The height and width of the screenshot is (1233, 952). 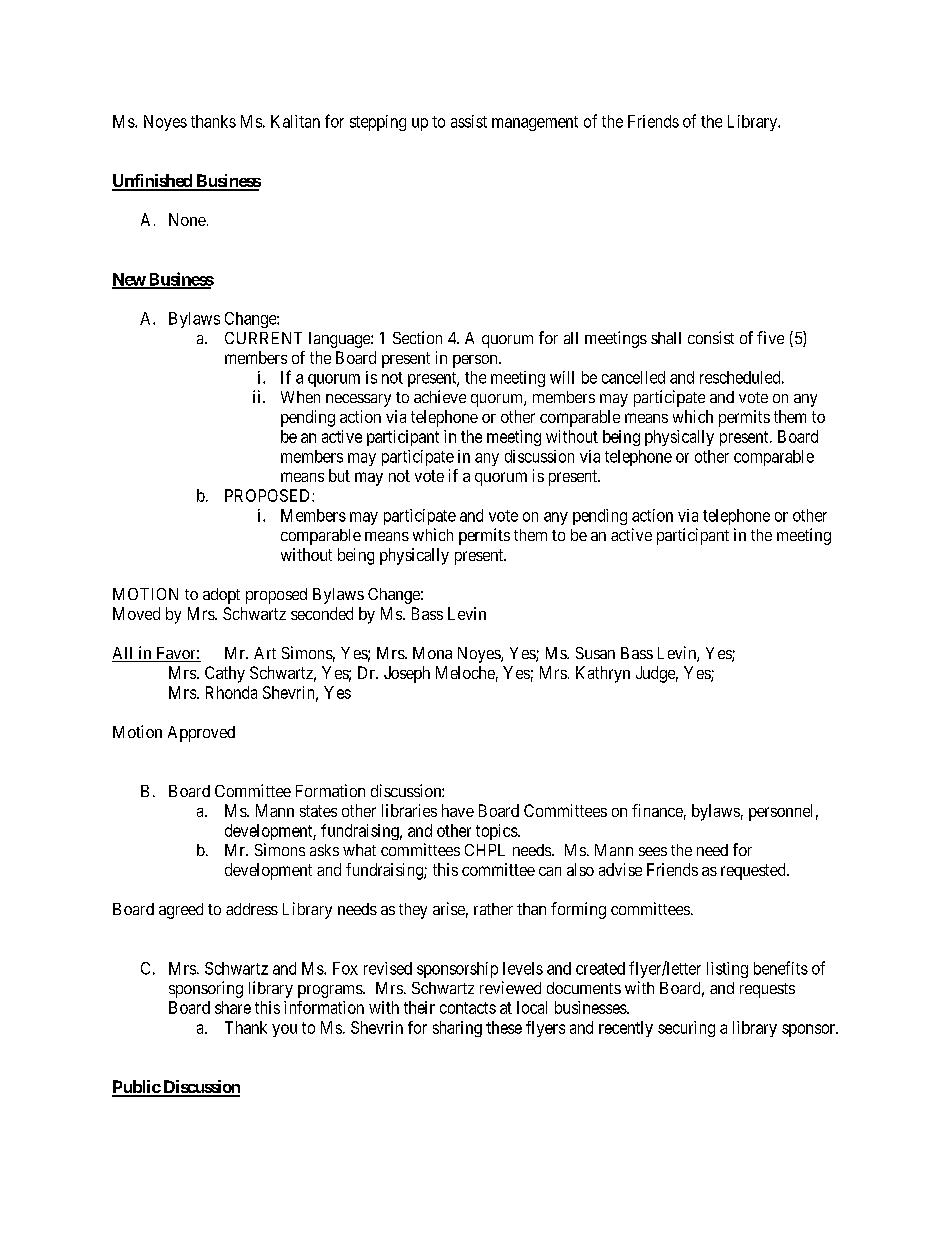 I want to click on Approved, so click(x=201, y=734).
